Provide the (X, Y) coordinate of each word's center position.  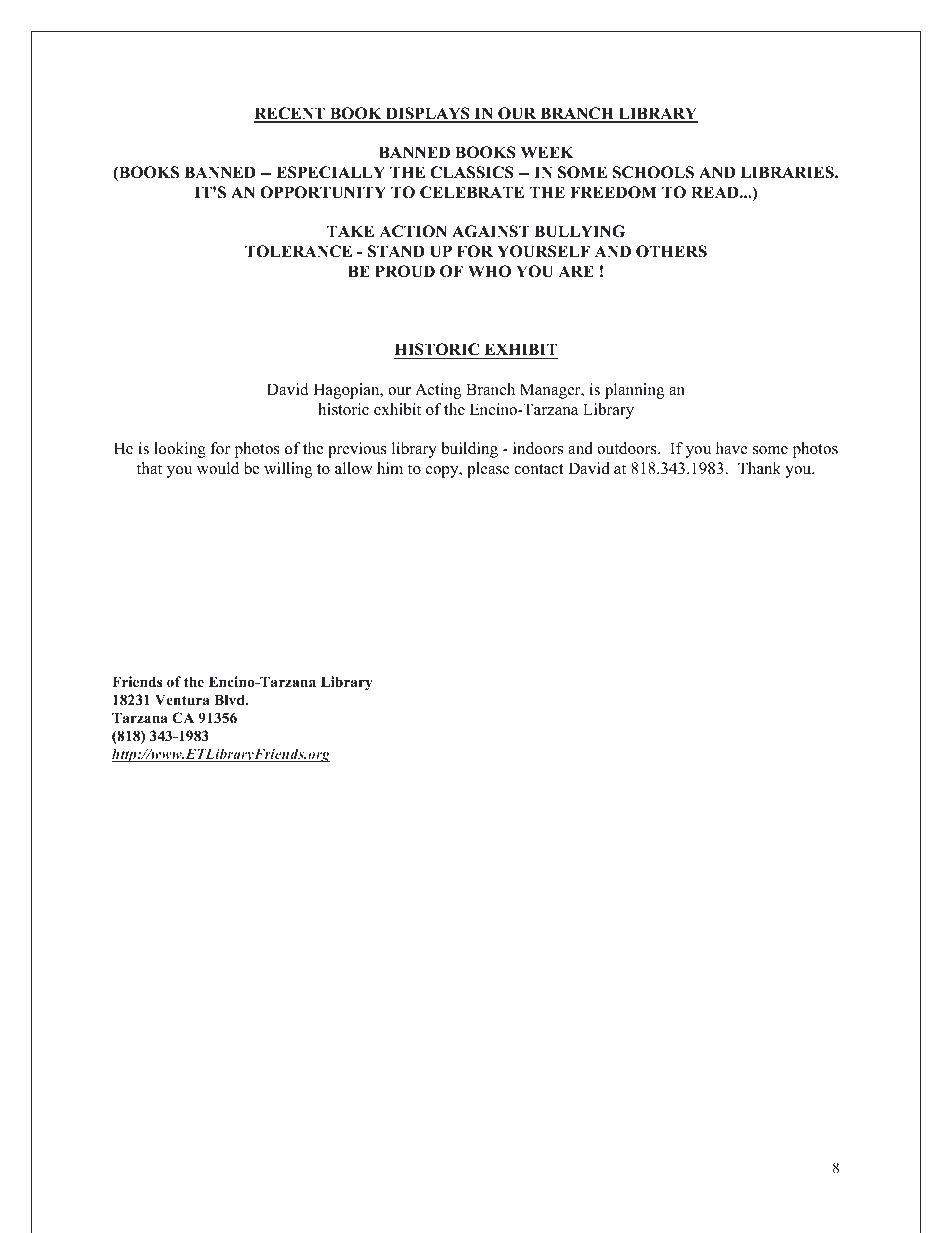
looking (180, 450)
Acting (438, 391)
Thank (759, 468)
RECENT (290, 114)
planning (634, 391)
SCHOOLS (653, 172)
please (488, 470)
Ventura (182, 699)
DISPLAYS (428, 114)
